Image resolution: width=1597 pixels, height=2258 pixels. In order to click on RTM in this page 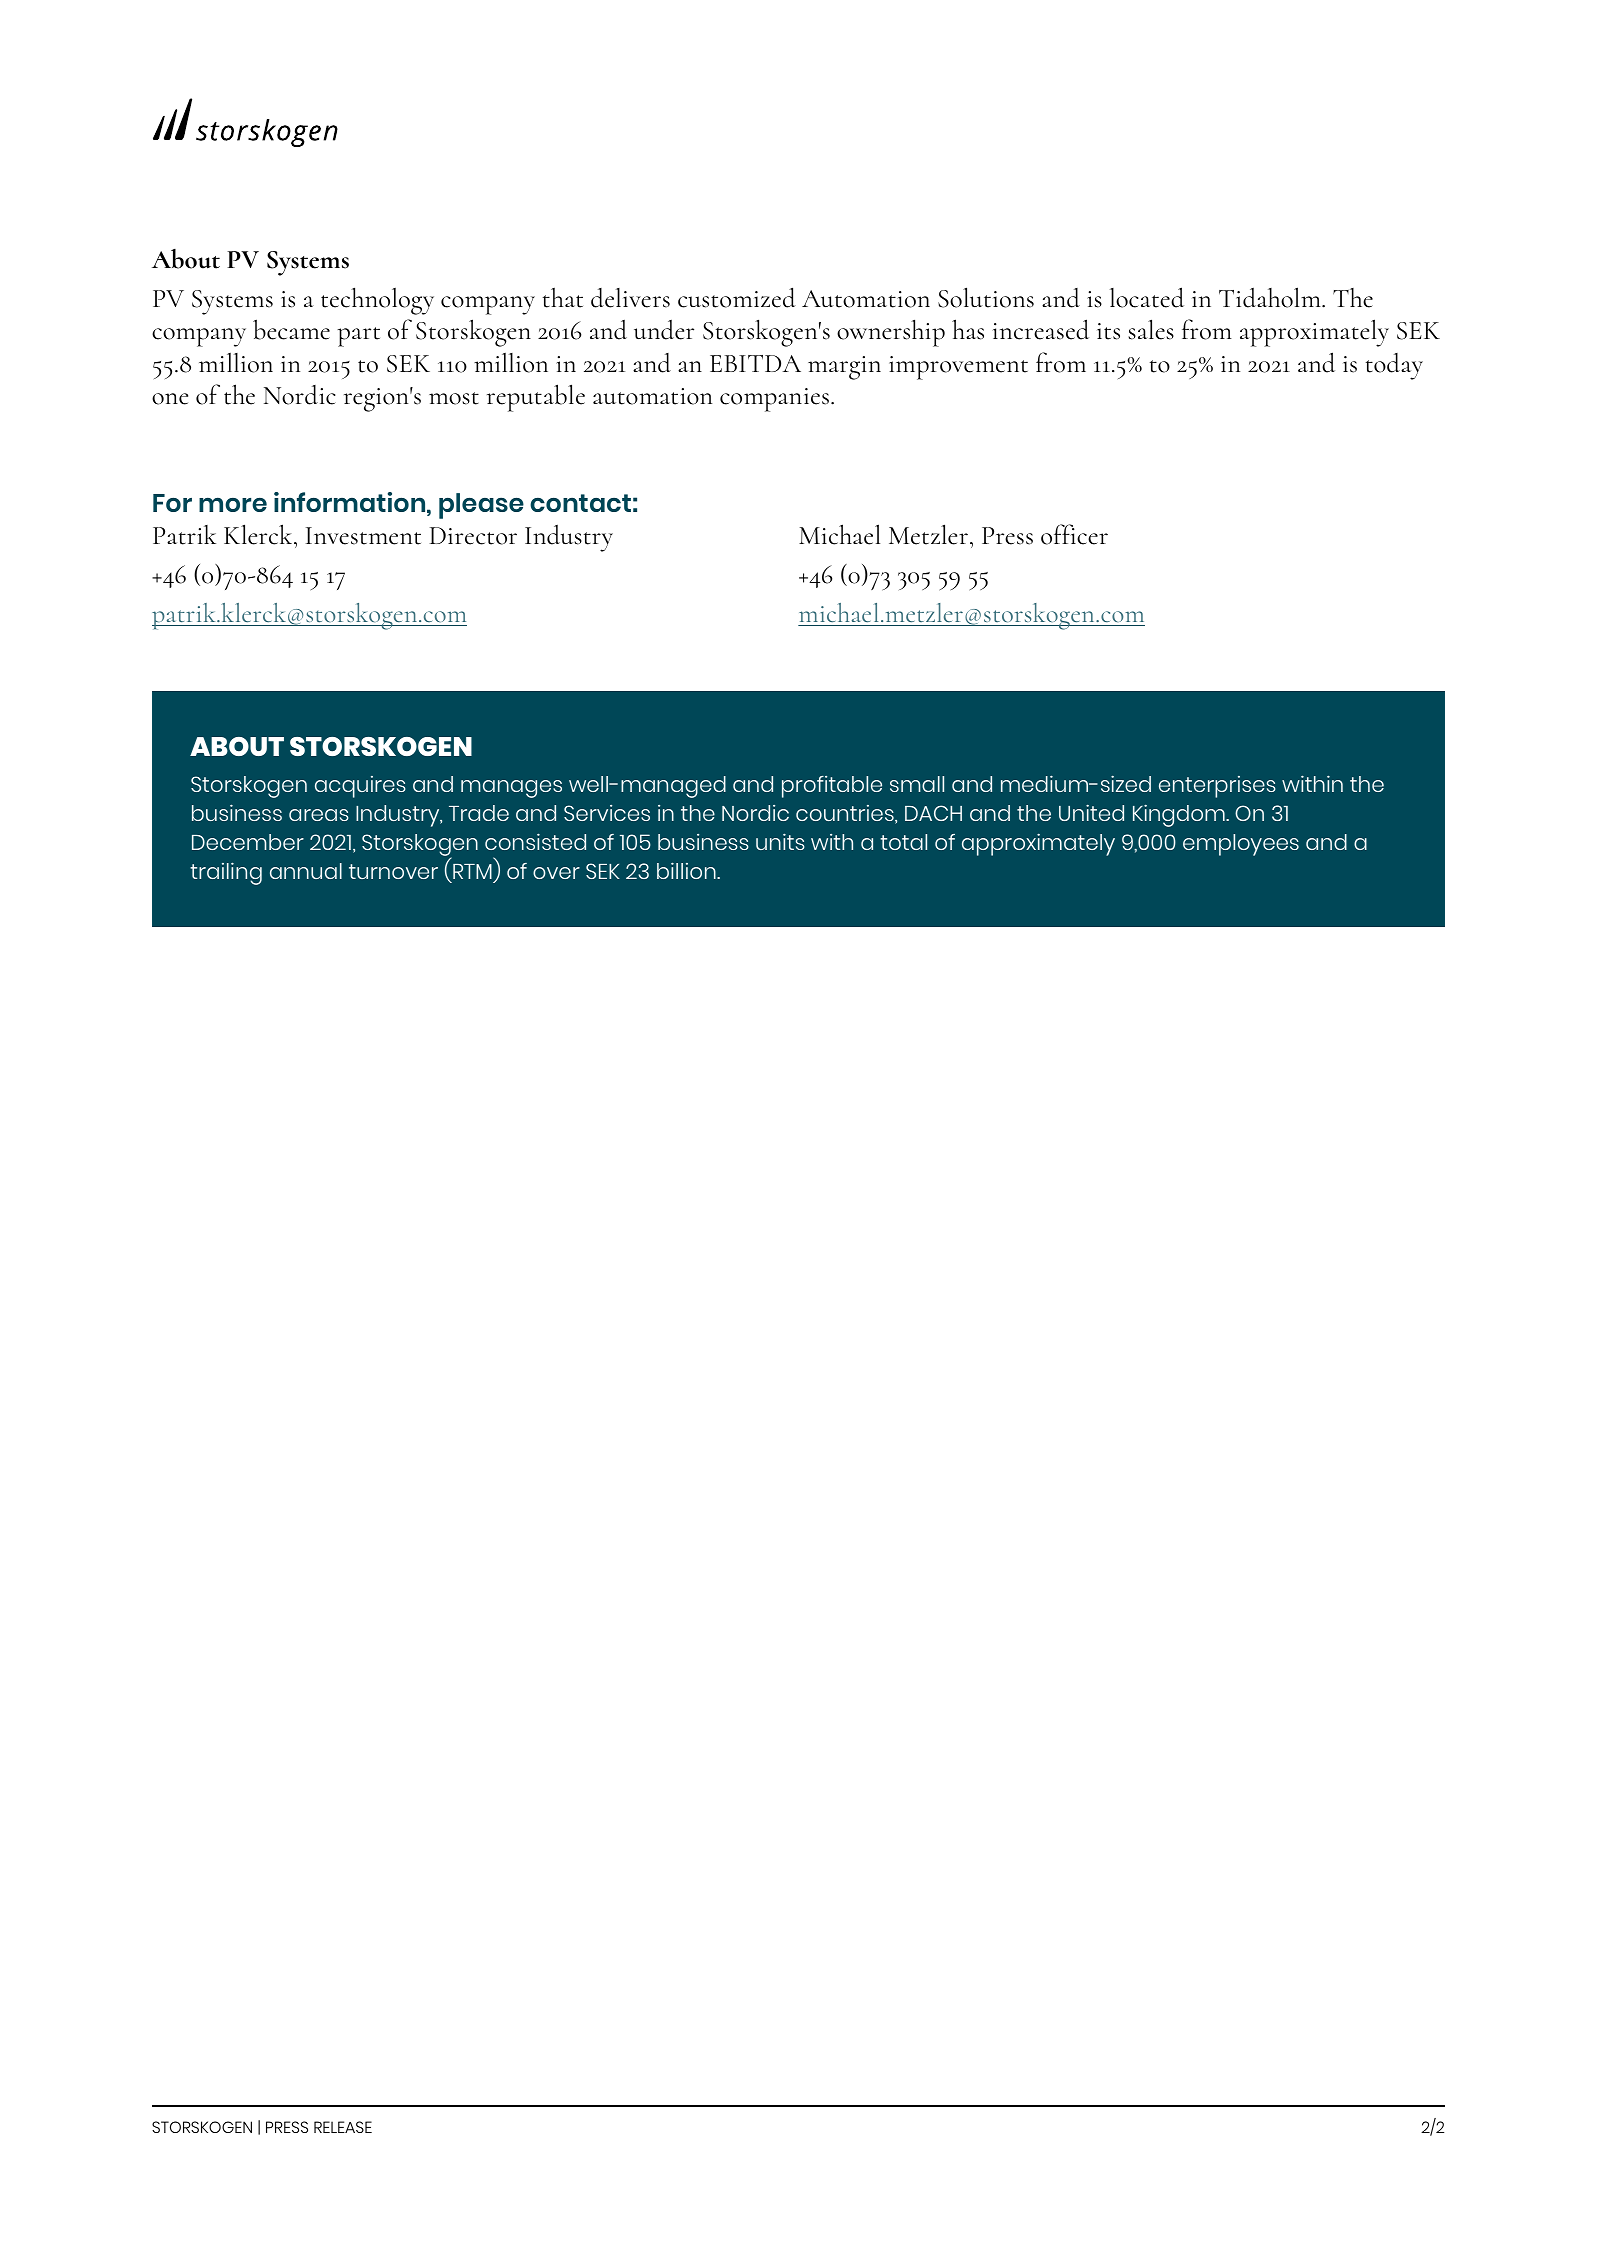, I will do `click(472, 871)`.
